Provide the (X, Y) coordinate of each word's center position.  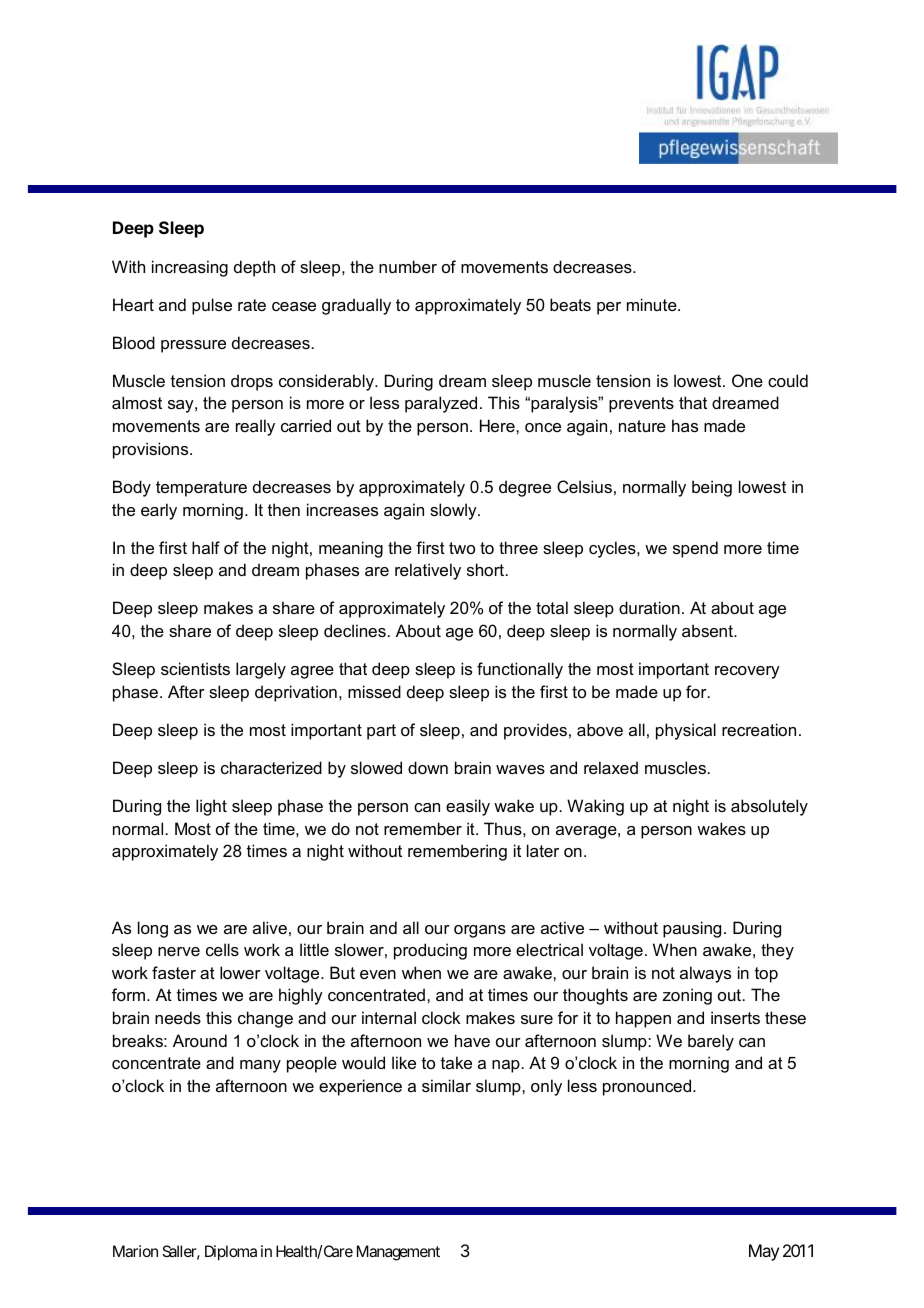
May (764, 1252)
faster (174, 972)
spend (695, 549)
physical (686, 731)
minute (653, 304)
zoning (687, 996)
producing (430, 951)
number (408, 266)
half (206, 547)
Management (398, 1253)
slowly (454, 511)
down (428, 767)
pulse (212, 306)
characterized (271, 767)
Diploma (231, 1253)
